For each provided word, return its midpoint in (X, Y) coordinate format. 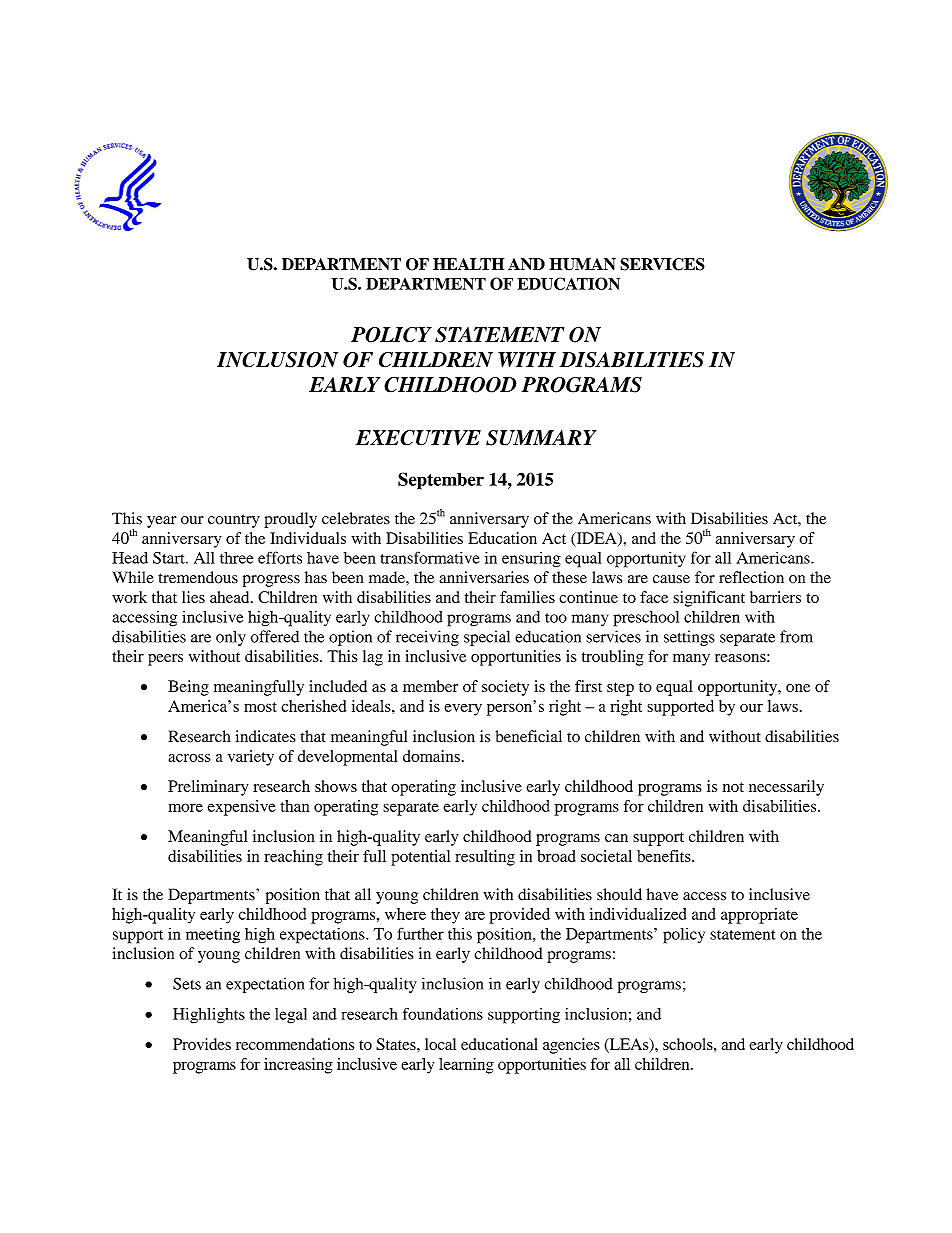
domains (431, 756)
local (440, 1044)
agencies (571, 1046)
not (733, 787)
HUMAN (583, 264)
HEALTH (468, 264)
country (234, 521)
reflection (751, 577)
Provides (202, 1044)
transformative (430, 557)
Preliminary (208, 788)
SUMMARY (541, 438)
